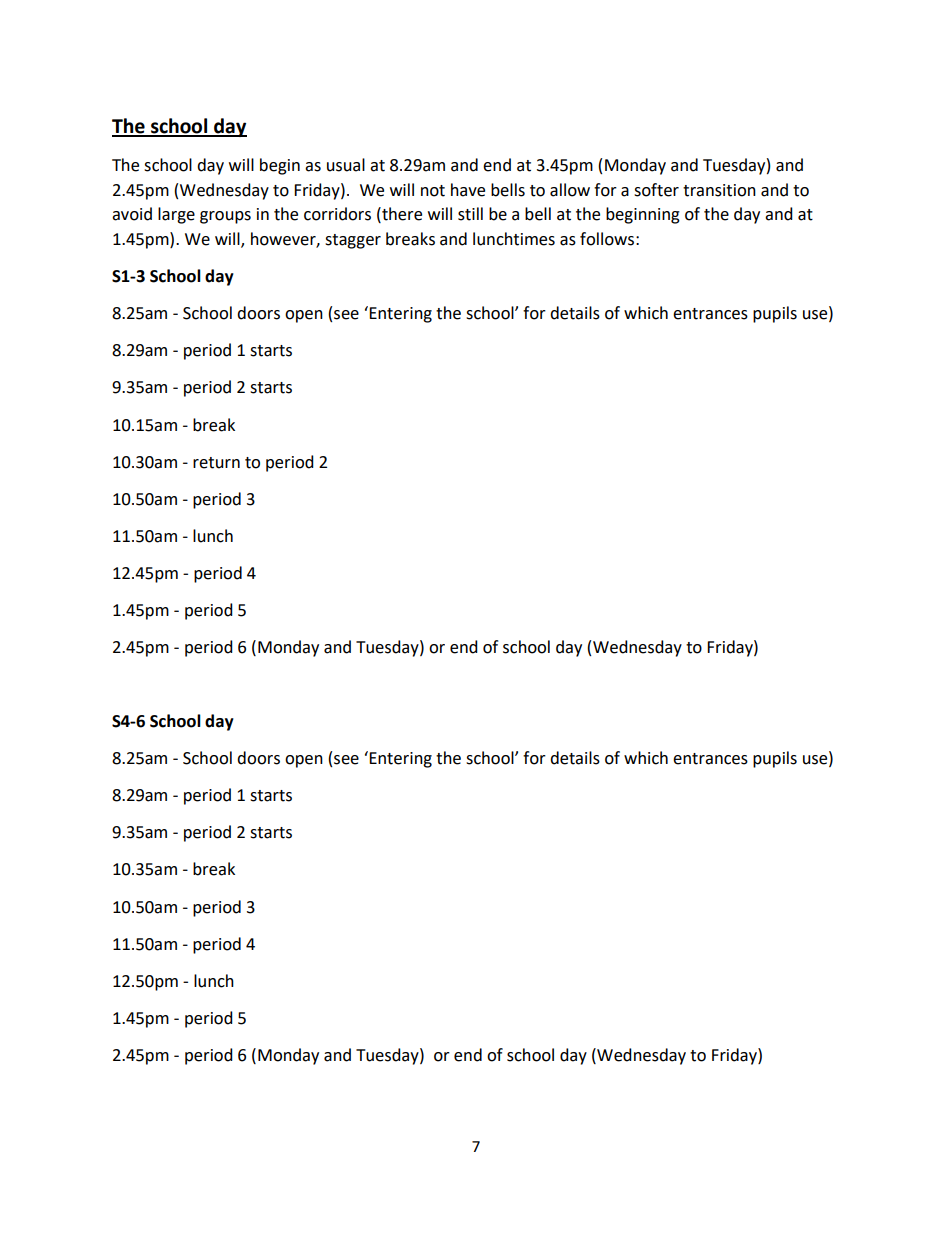  Describe the element at coordinates (346, 165) in the page. I see `usual` at that location.
